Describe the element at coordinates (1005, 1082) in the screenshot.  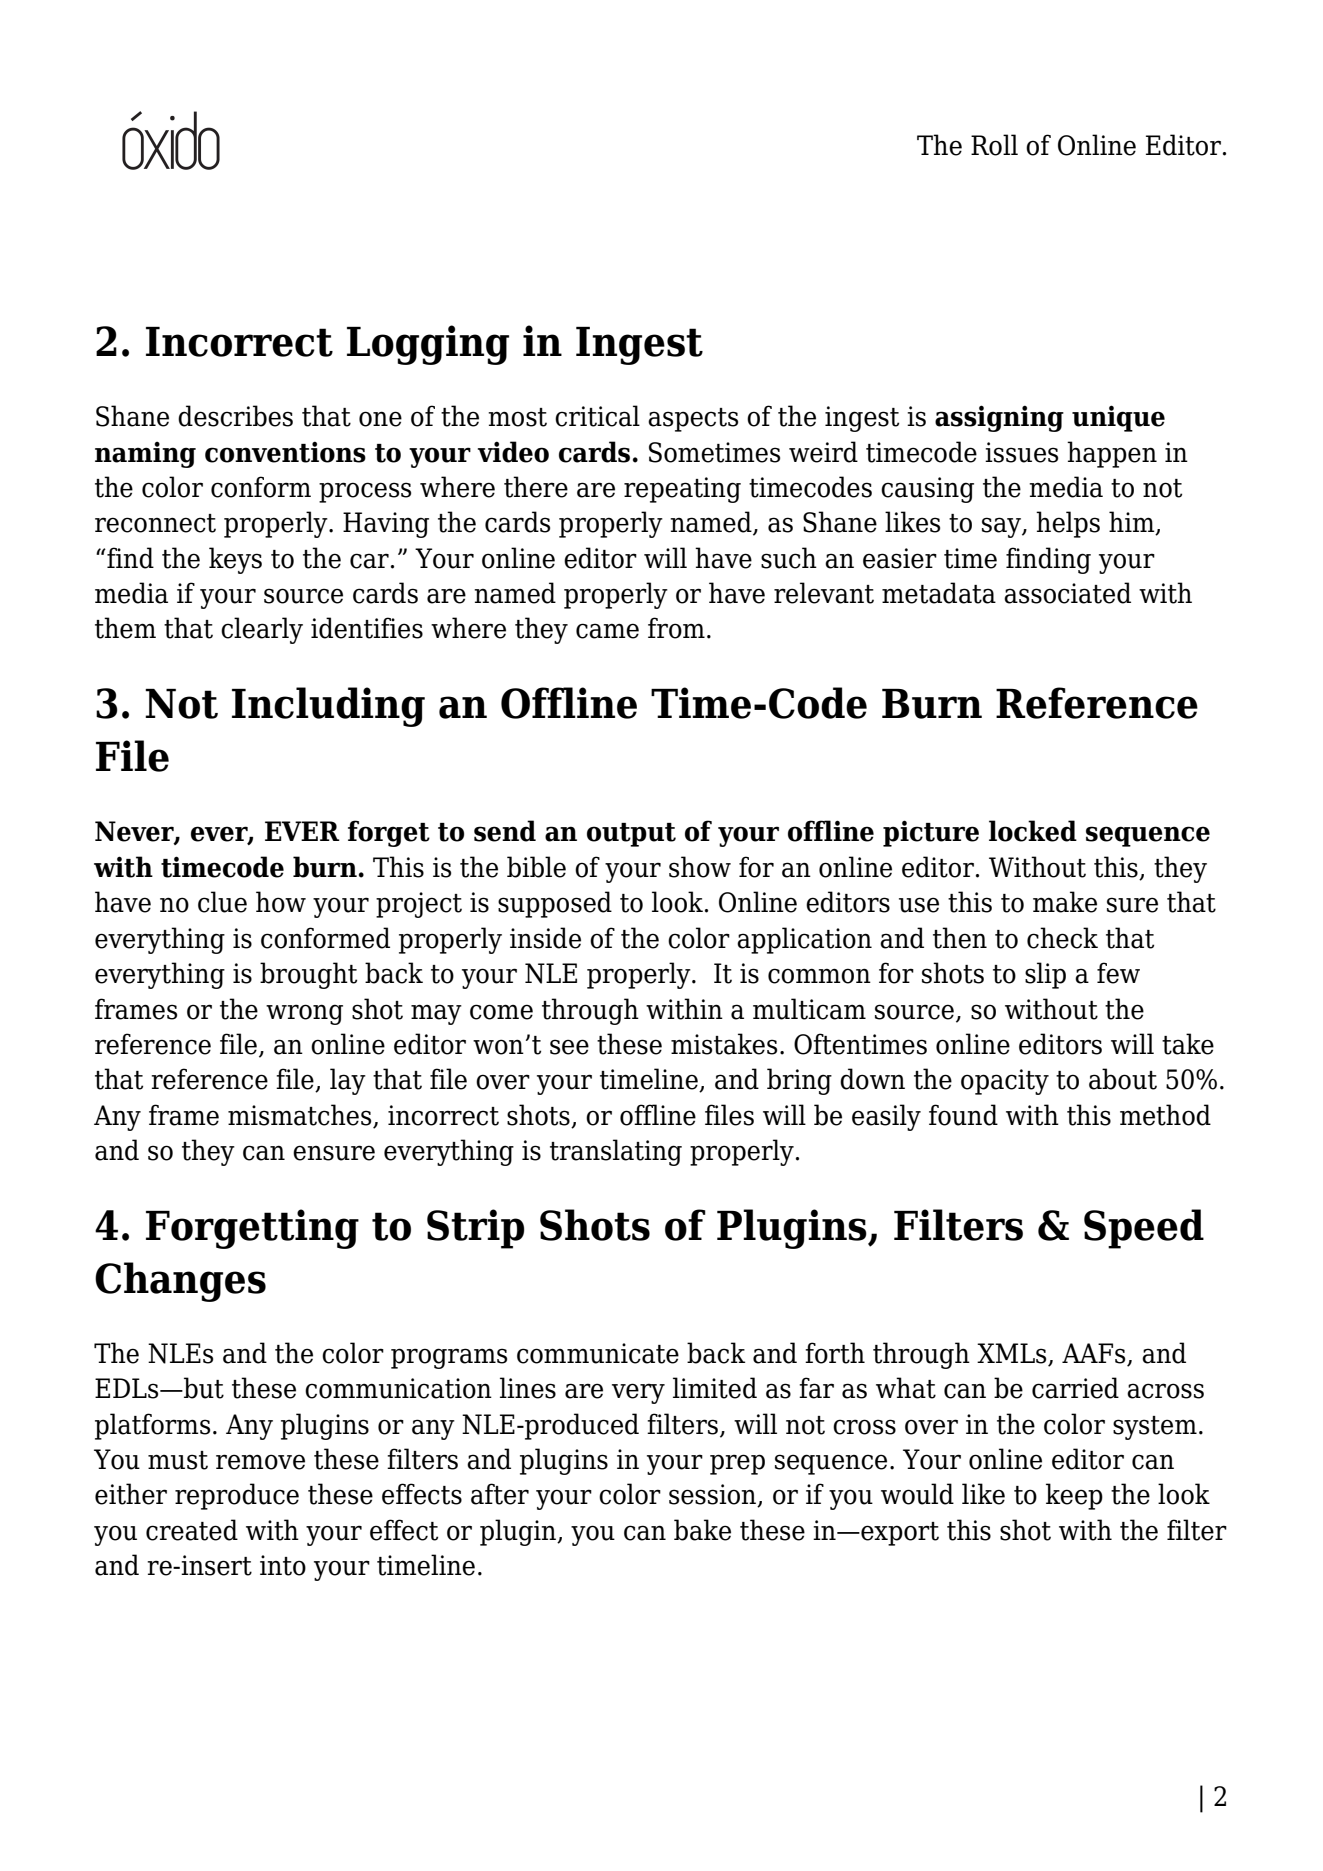
I see `opacity` at that location.
